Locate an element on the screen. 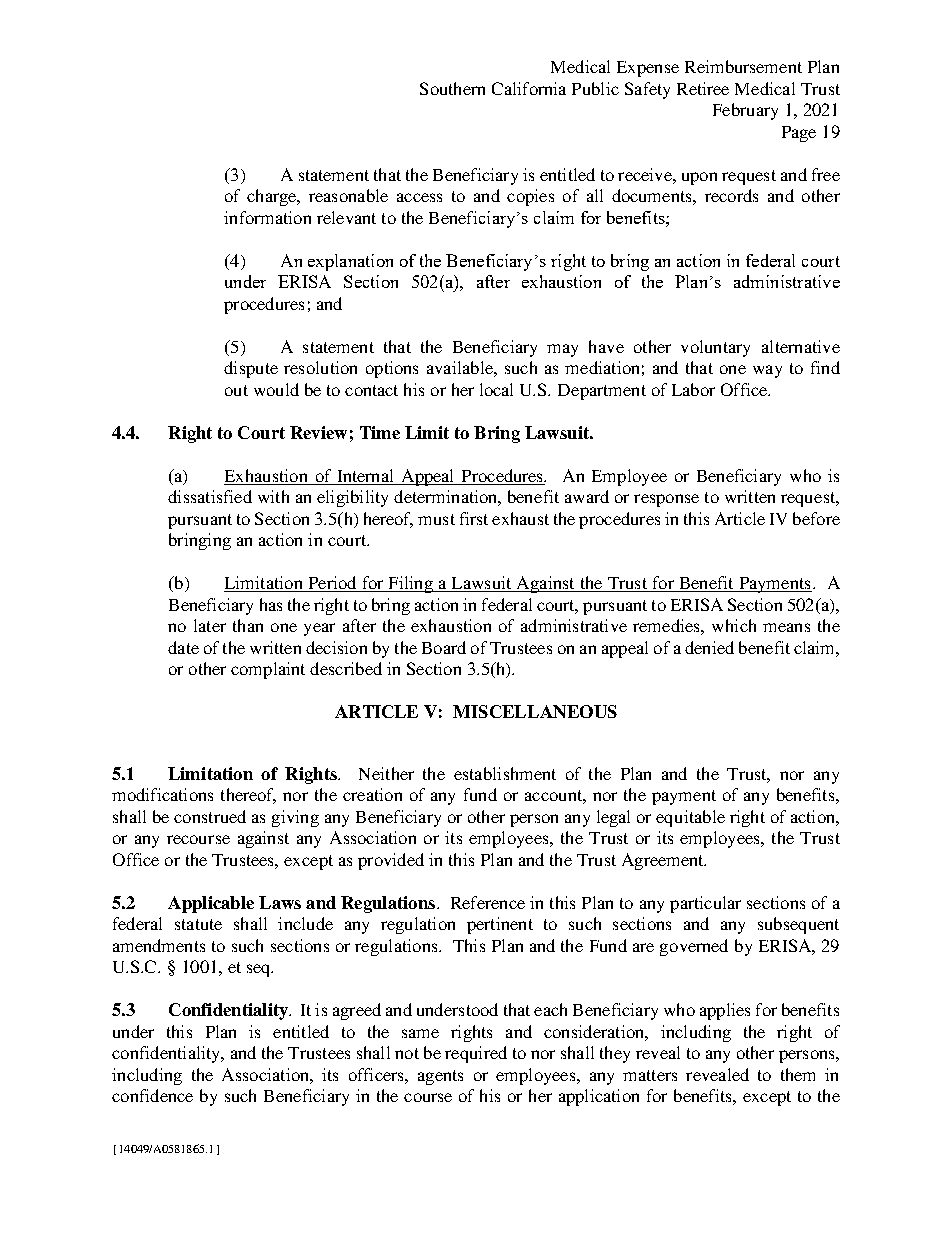  charge is located at coordinates (273, 197).
